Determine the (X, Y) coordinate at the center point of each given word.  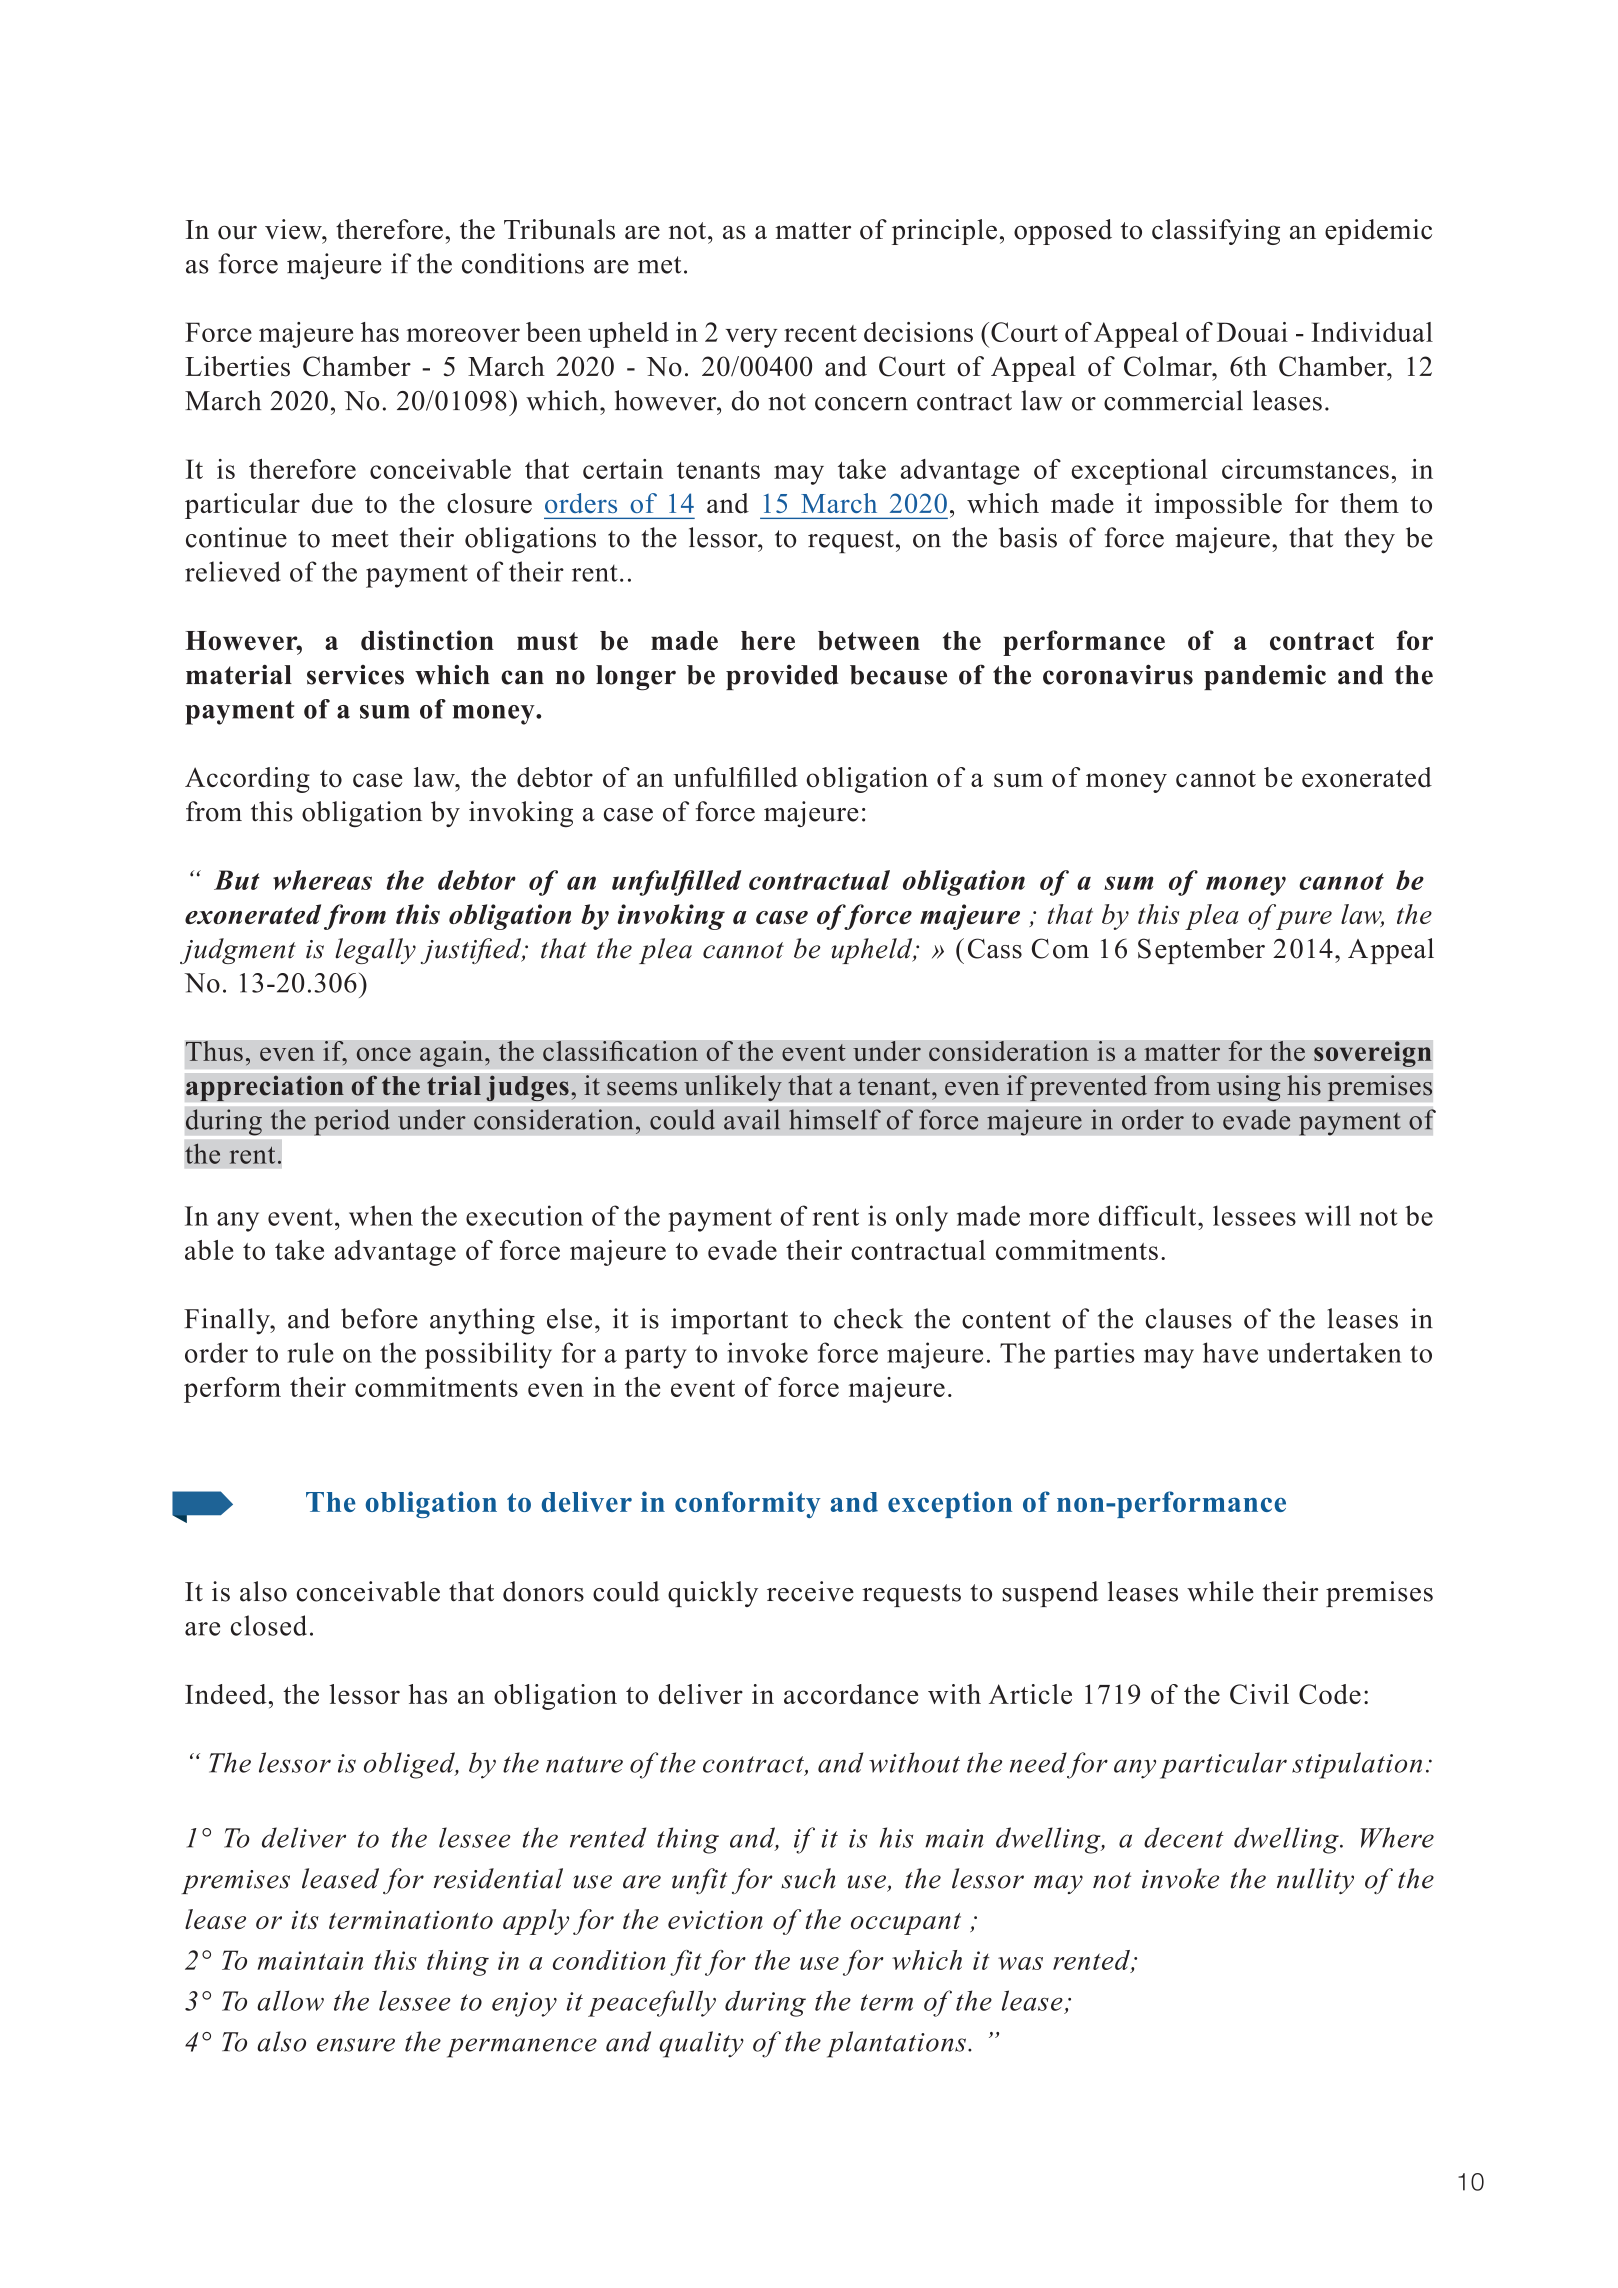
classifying (1216, 232)
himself (835, 1119)
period (352, 1122)
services (355, 675)
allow (290, 2000)
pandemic (1265, 677)
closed (269, 1625)
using (1248, 1088)
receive (810, 1591)
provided (782, 677)
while (1220, 1591)
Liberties (237, 366)
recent (820, 333)
